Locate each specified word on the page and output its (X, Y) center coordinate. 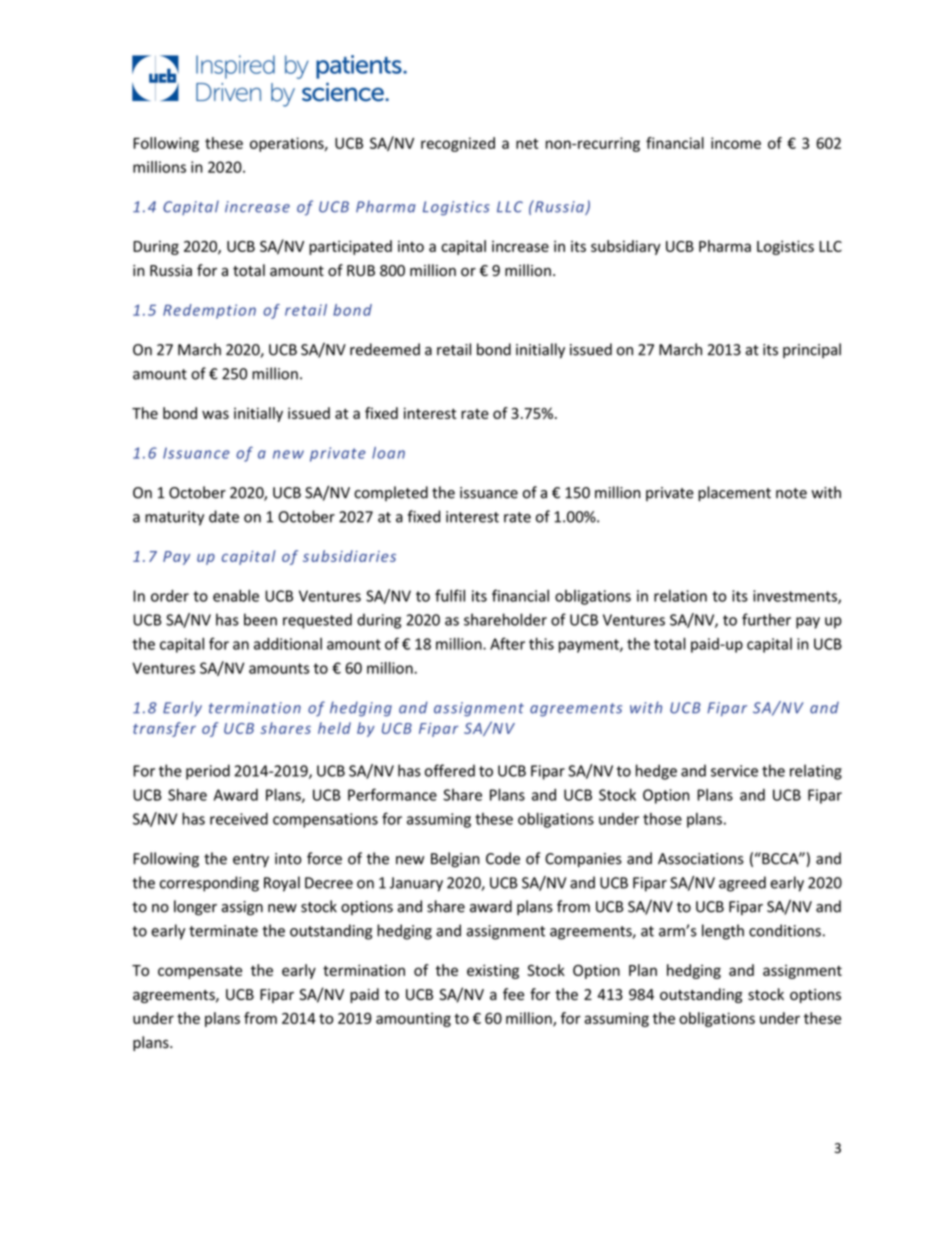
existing (493, 971)
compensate (200, 972)
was (215, 414)
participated (350, 247)
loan (388, 453)
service (734, 771)
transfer (164, 729)
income (736, 143)
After (507, 643)
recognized (458, 144)
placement (734, 493)
